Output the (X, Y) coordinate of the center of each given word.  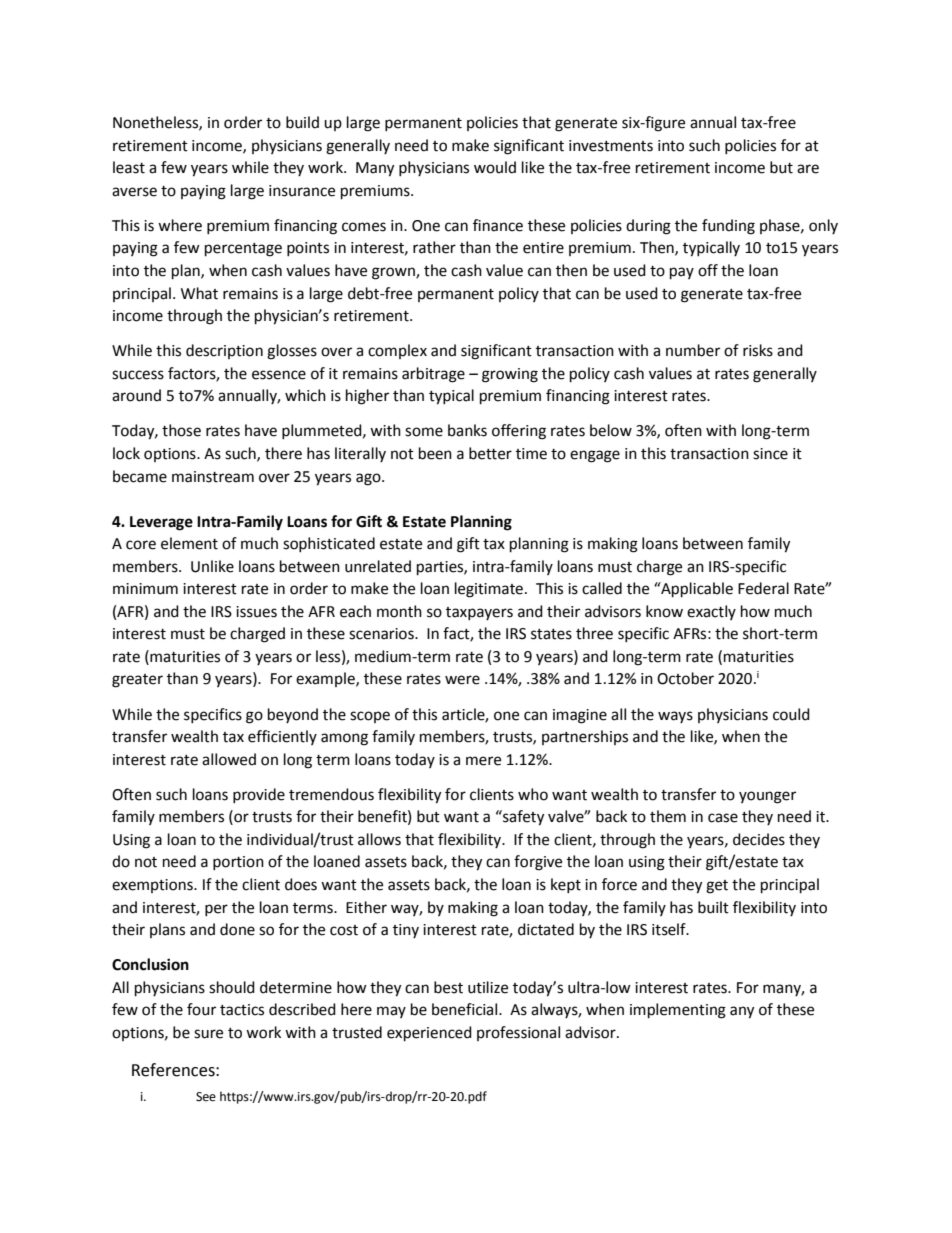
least (129, 167)
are (808, 169)
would (495, 167)
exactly (711, 612)
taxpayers (479, 613)
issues (256, 612)
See (206, 1097)
